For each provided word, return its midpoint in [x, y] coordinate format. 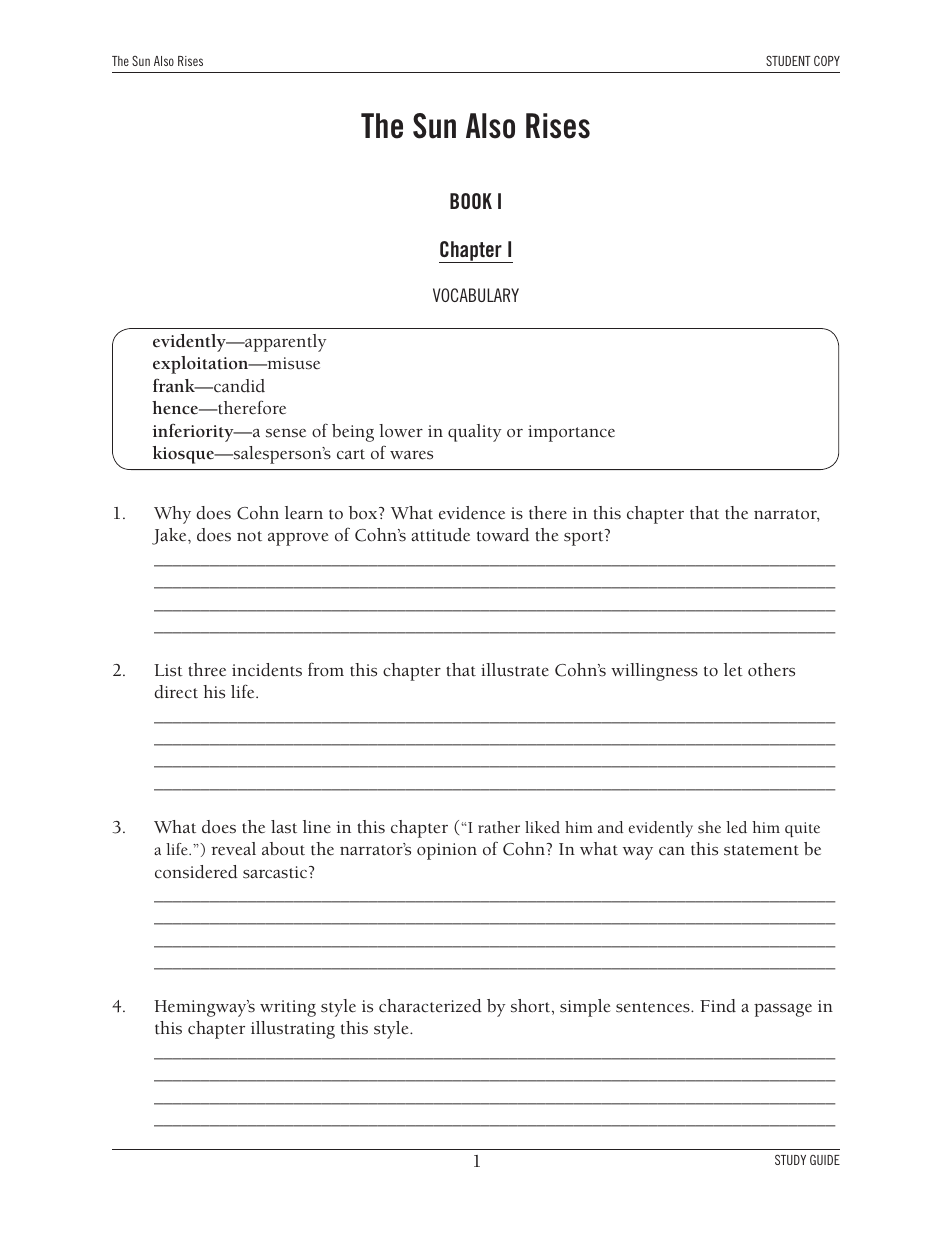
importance [571, 433]
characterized [430, 1006]
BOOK [471, 201]
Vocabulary [476, 295]
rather [499, 827]
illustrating [293, 1030]
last [284, 827]
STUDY [790, 1159]
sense [286, 433]
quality [474, 433]
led [736, 827]
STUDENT [788, 61]
